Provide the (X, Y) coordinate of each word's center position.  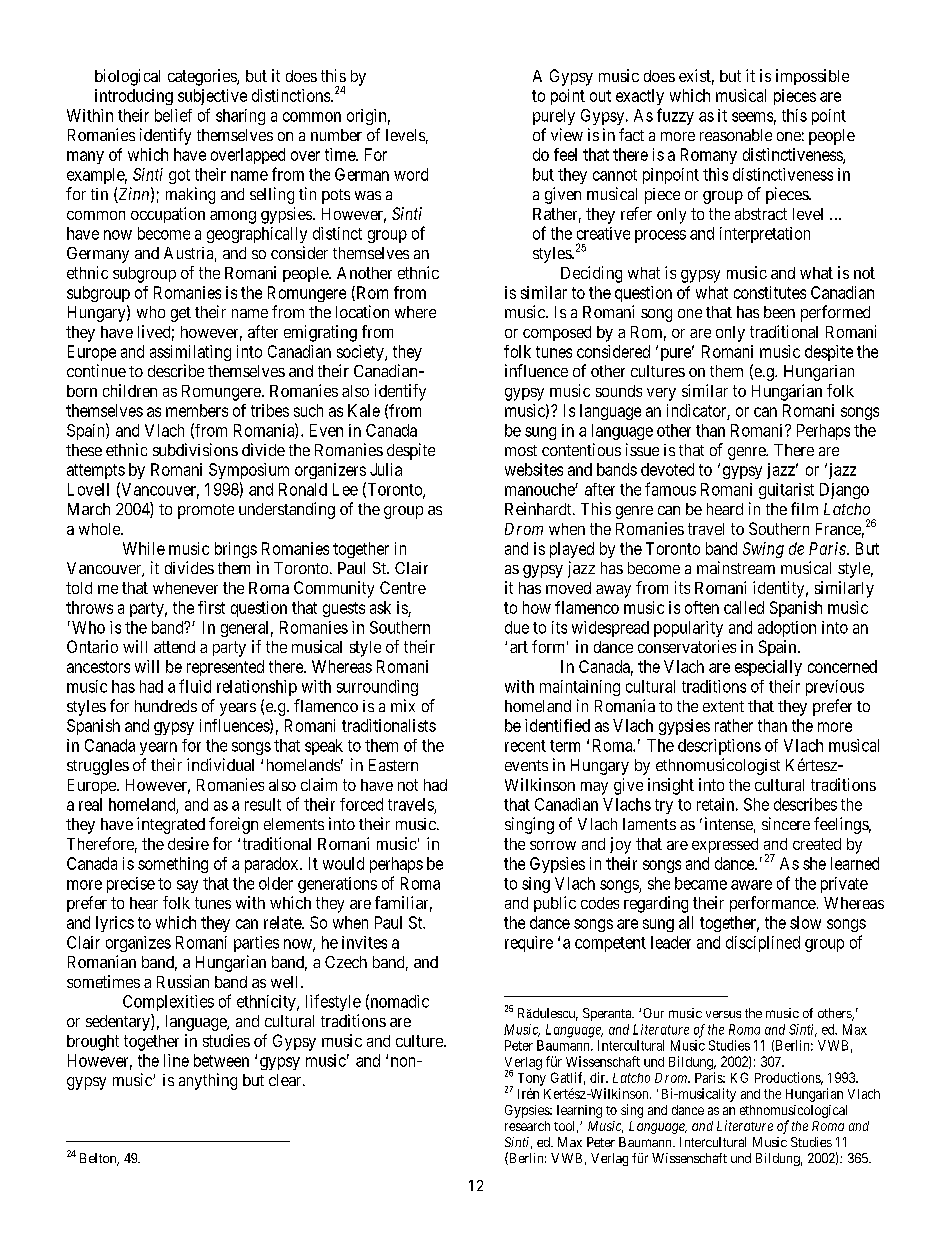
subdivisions (195, 449)
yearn (158, 748)
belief (173, 115)
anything (208, 1081)
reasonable (736, 135)
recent (525, 746)
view (567, 134)
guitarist (786, 491)
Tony (532, 1079)
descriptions (719, 747)
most (521, 450)
